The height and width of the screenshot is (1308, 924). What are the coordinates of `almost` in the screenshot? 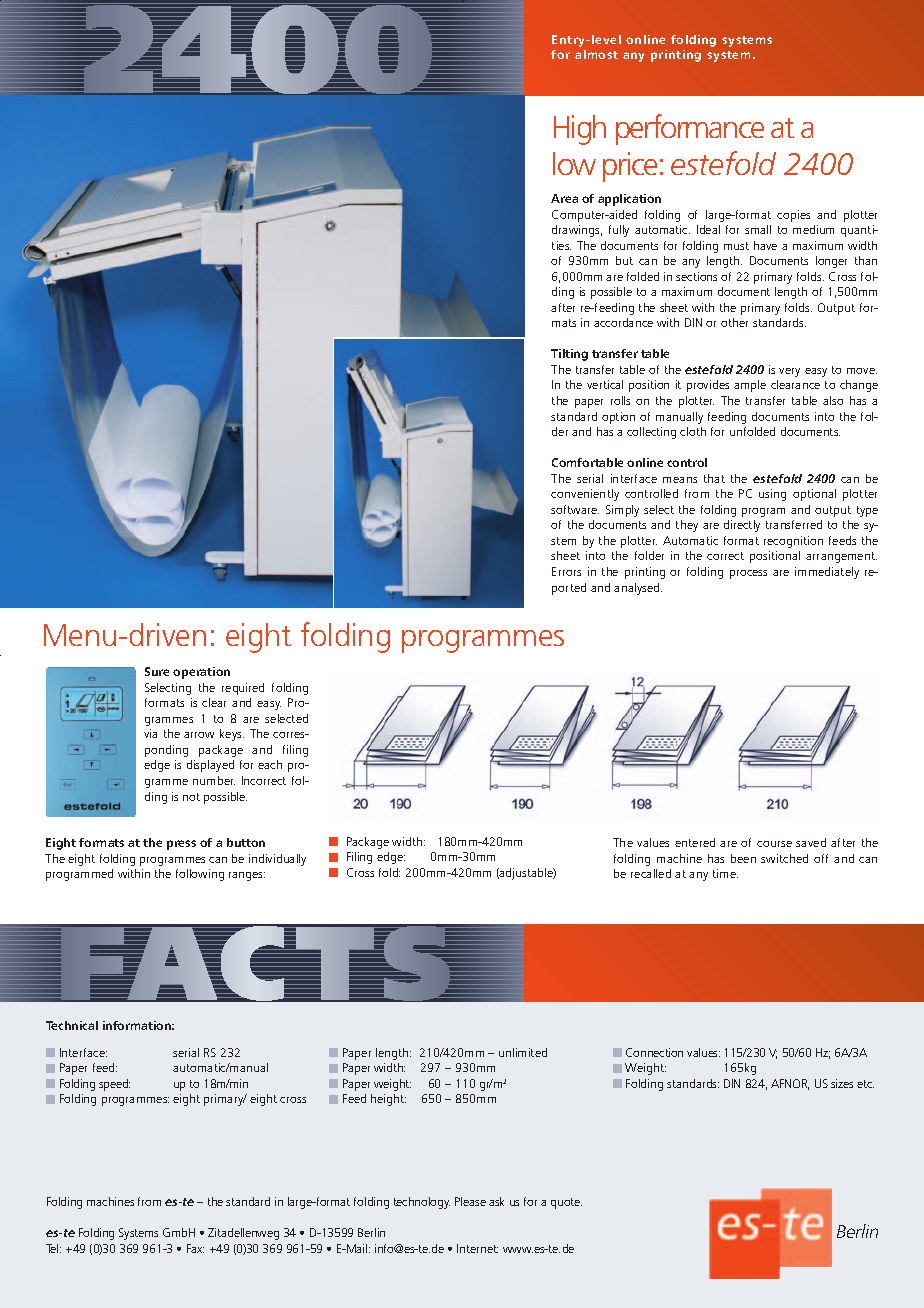 It's located at (596, 54).
